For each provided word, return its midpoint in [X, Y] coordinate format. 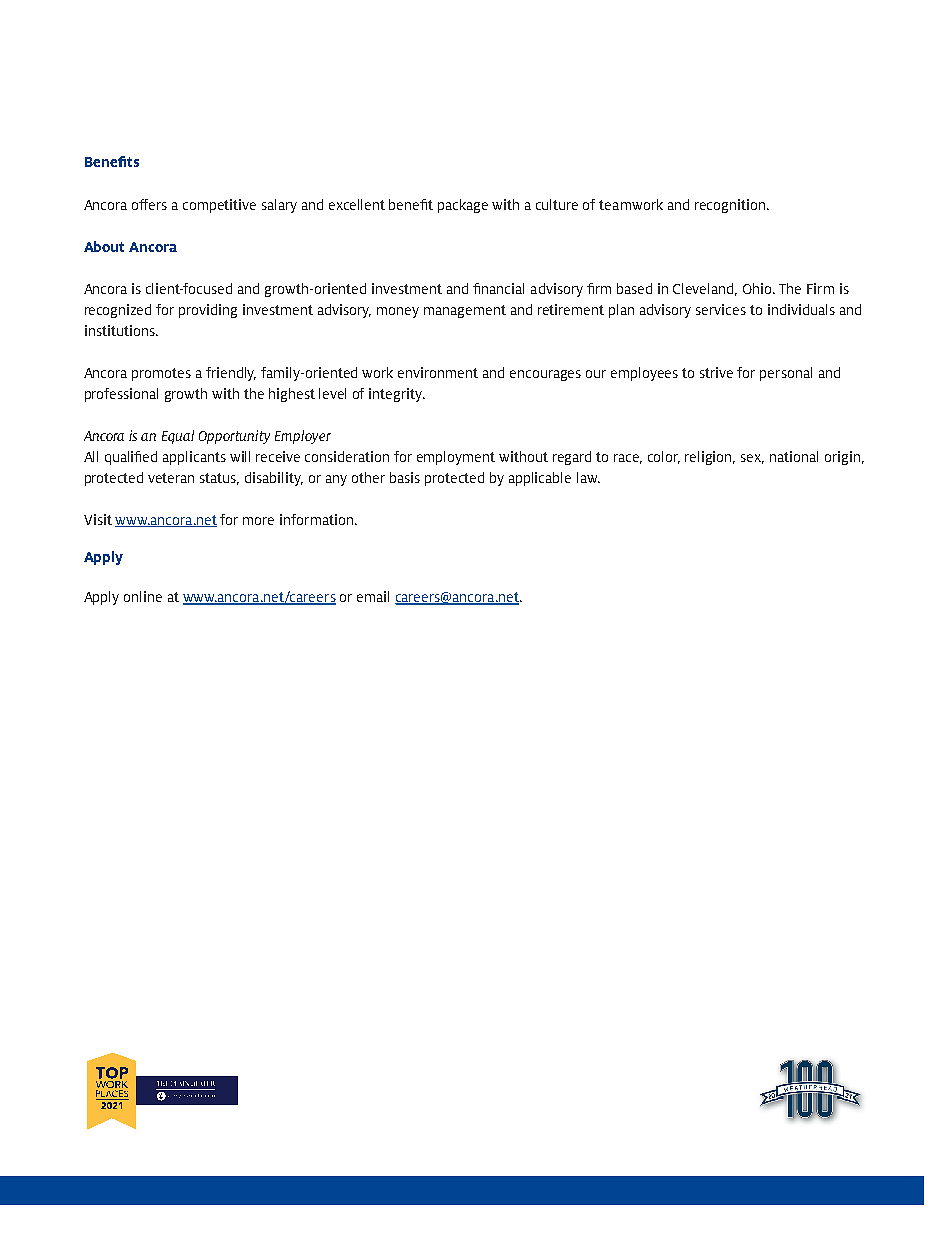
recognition [731, 206]
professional [121, 395]
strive [716, 372]
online [143, 596]
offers [149, 204]
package [463, 206]
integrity [397, 395]
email [373, 596]
